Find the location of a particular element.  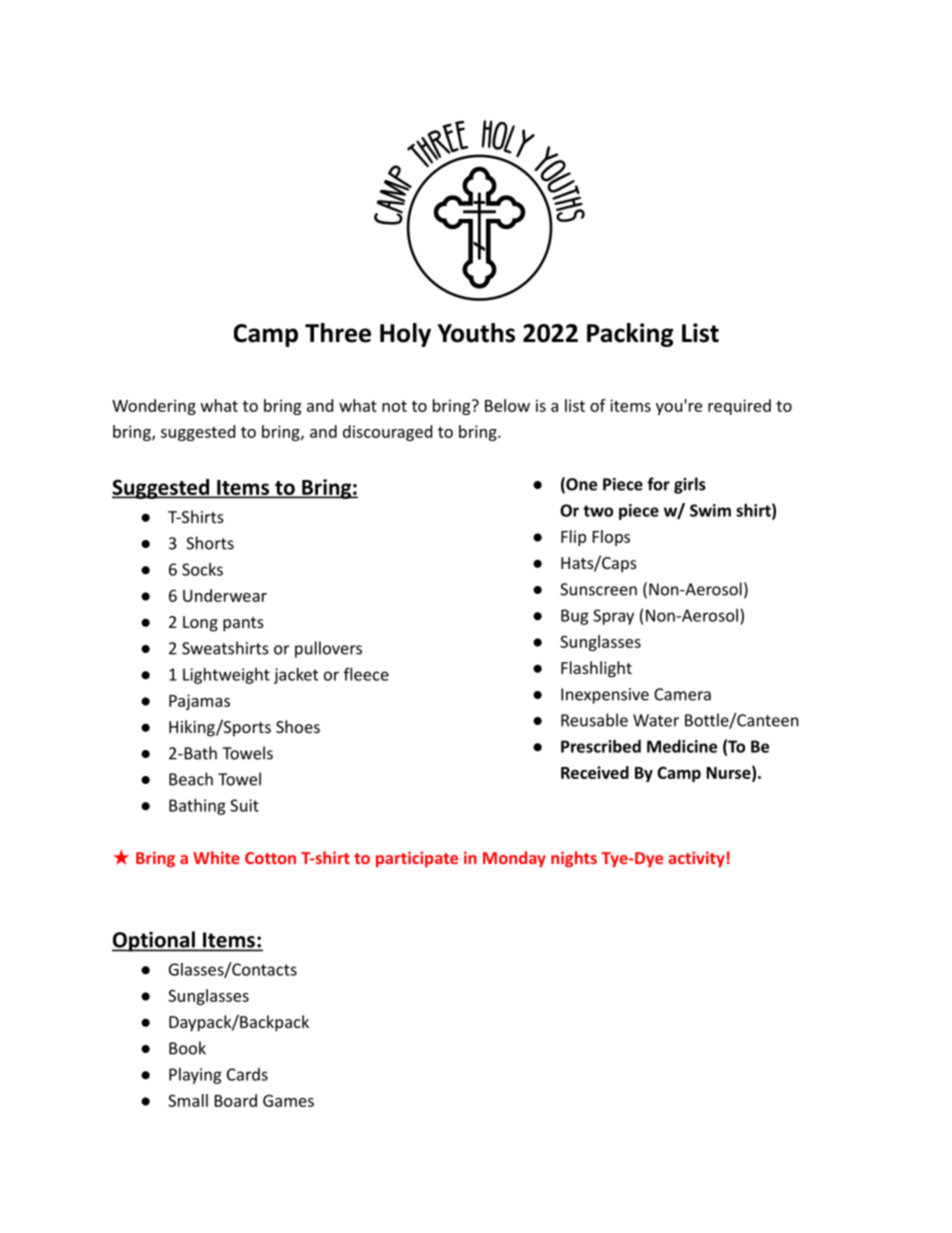

White is located at coordinates (216, 857).
